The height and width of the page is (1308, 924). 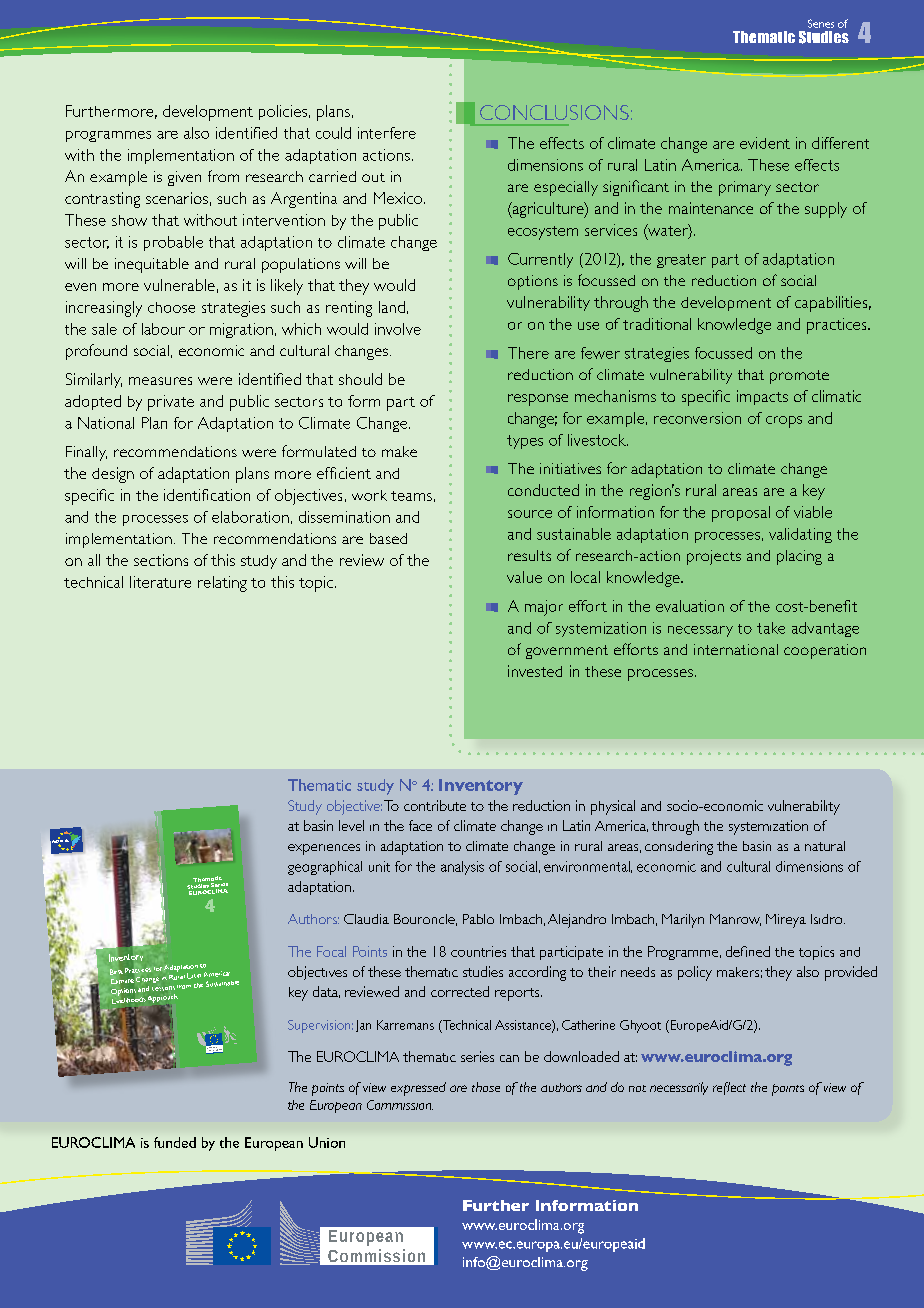 I want to click on evident, so click(x=765, y=143).
